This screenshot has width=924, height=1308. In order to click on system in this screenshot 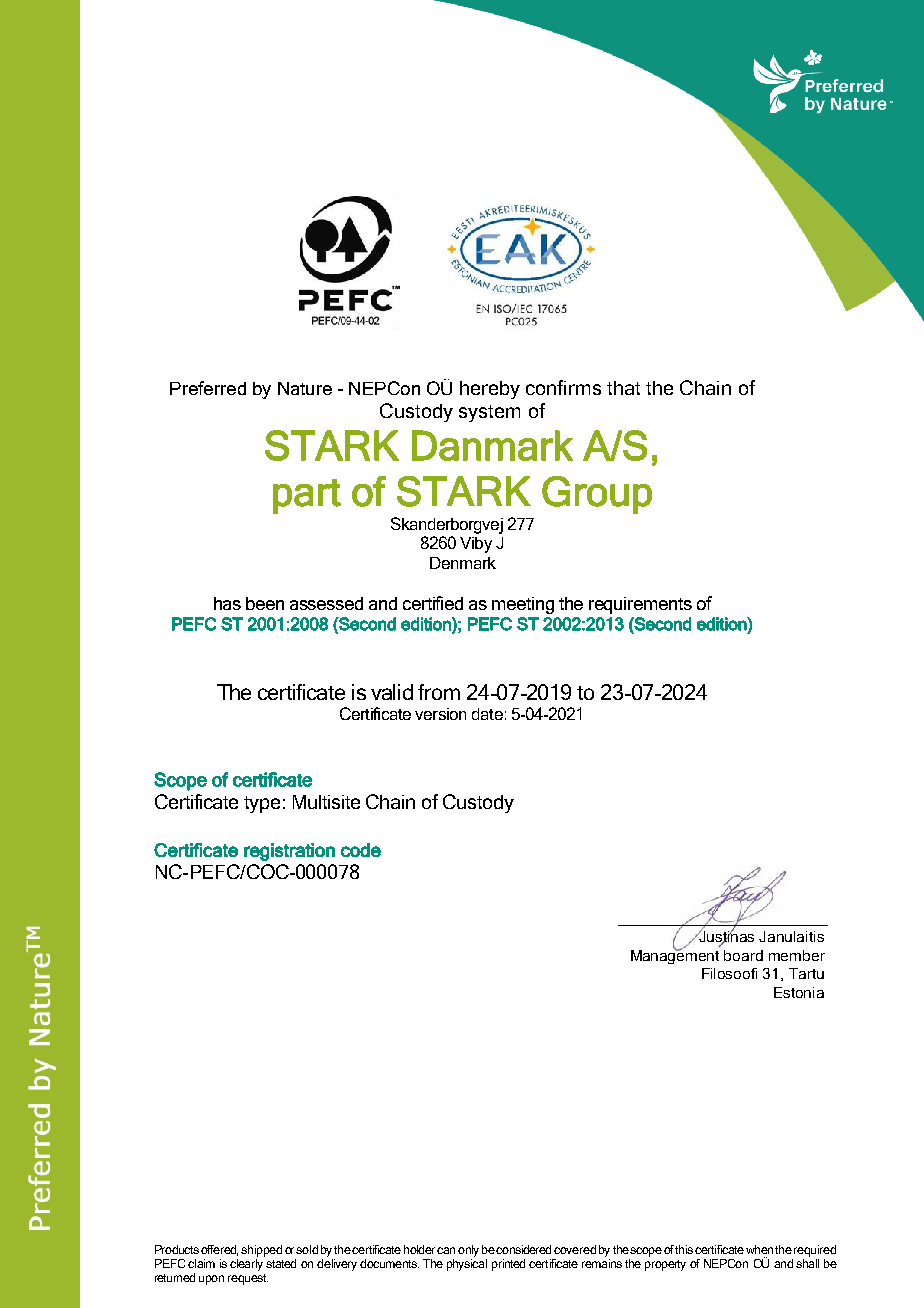, I will do `click(489, 413)`.
